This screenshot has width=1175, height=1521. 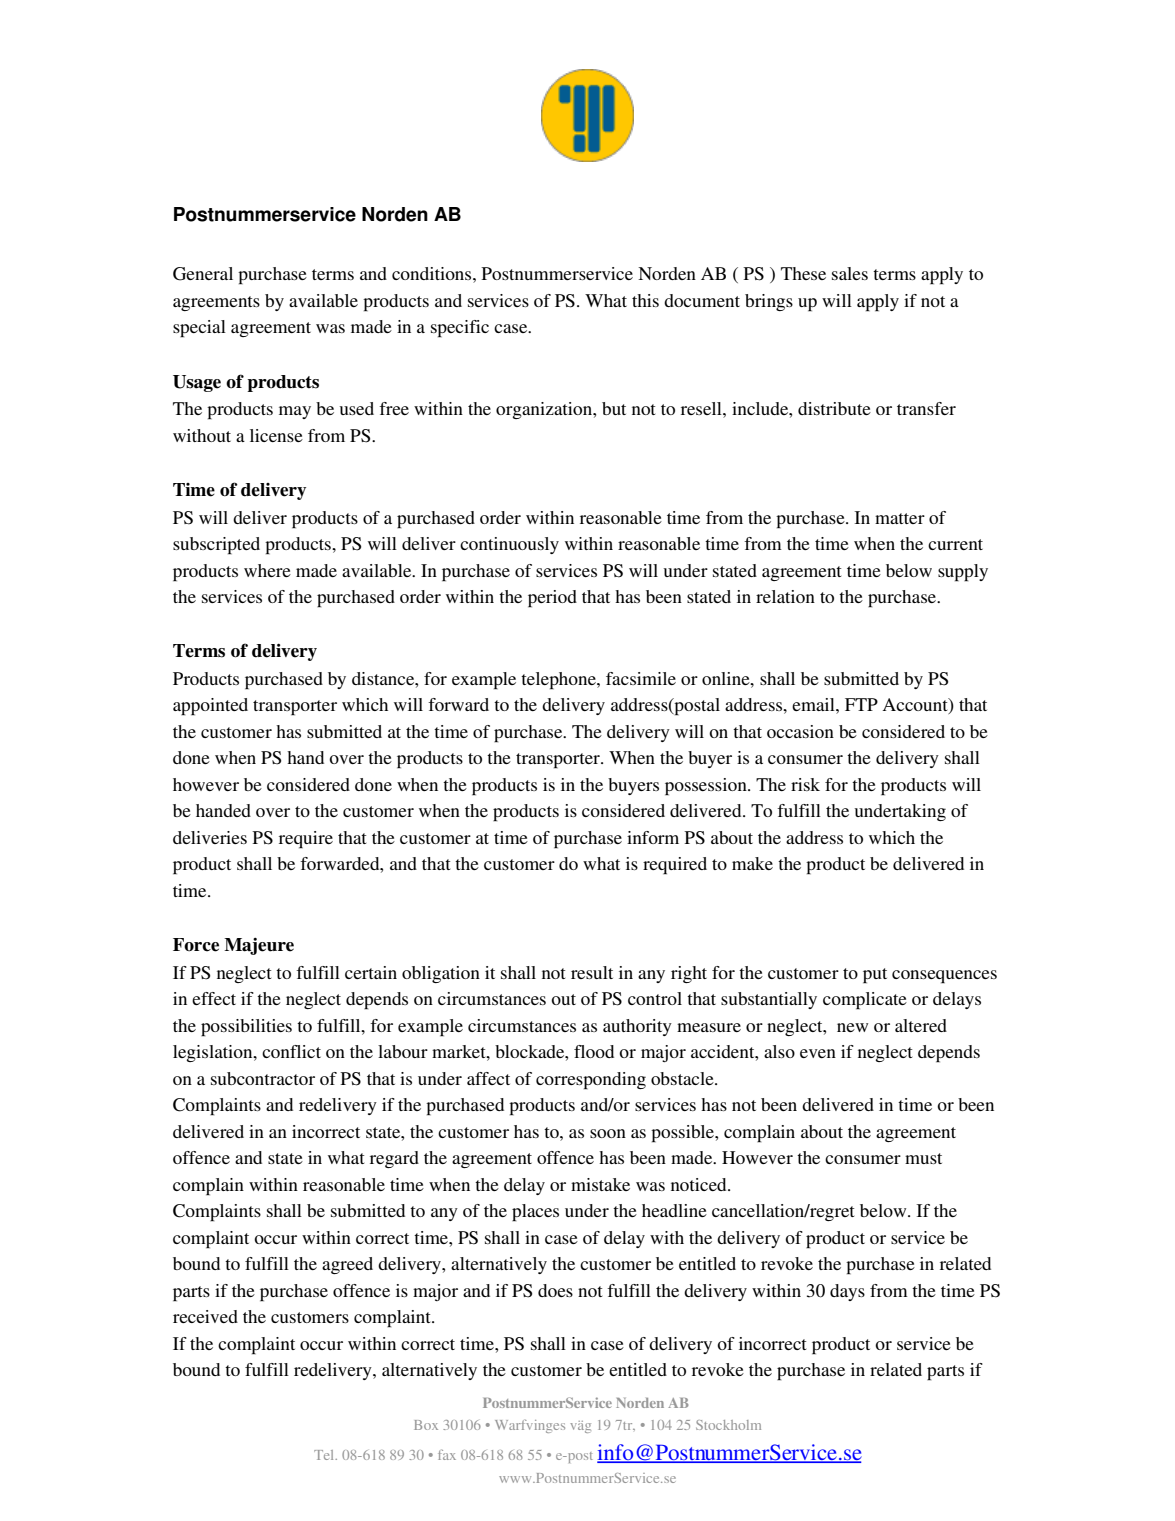 I want to click on make, so click(x=752, y=863).
